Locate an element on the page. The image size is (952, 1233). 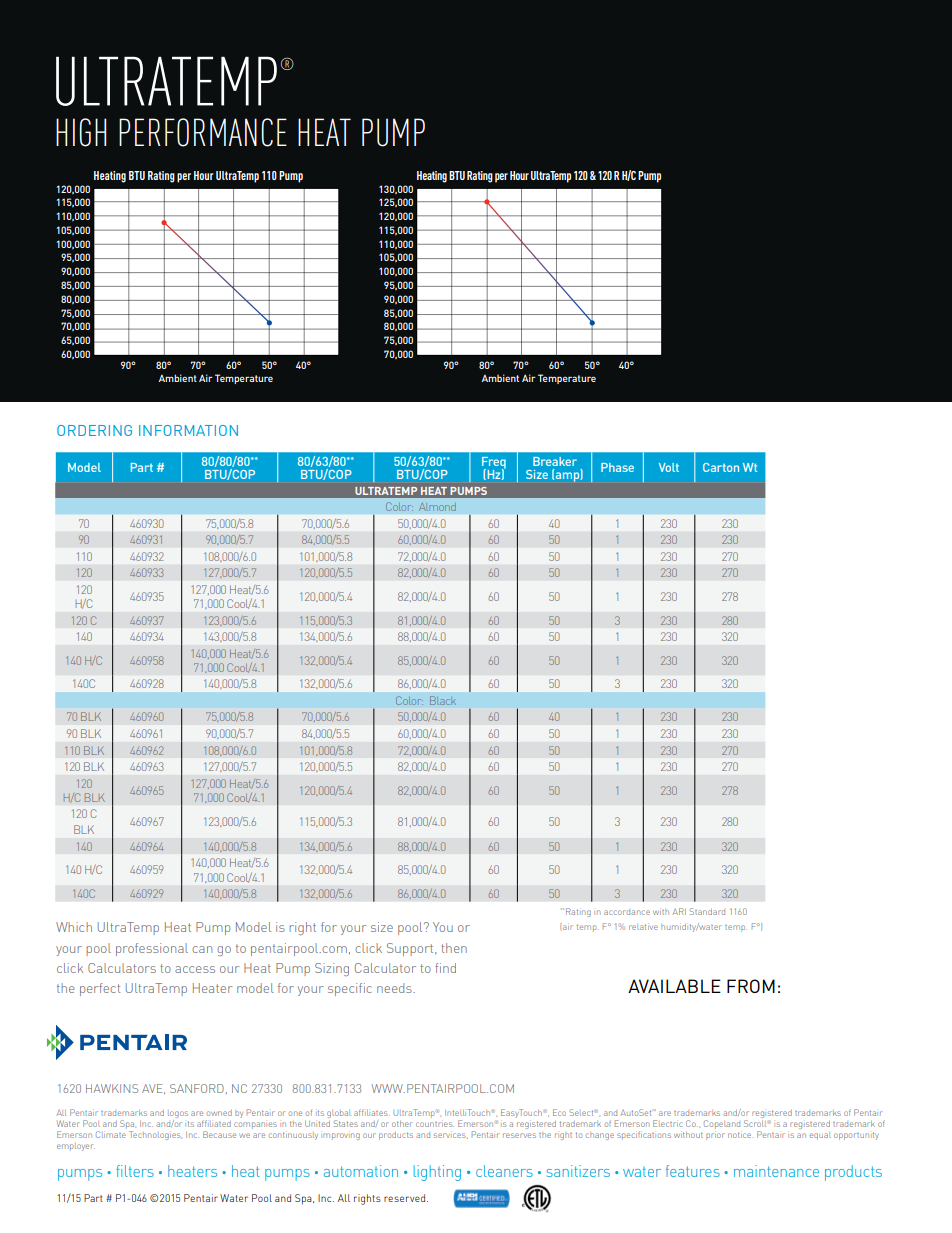
HIGH is located at coordinates (81, 132).
